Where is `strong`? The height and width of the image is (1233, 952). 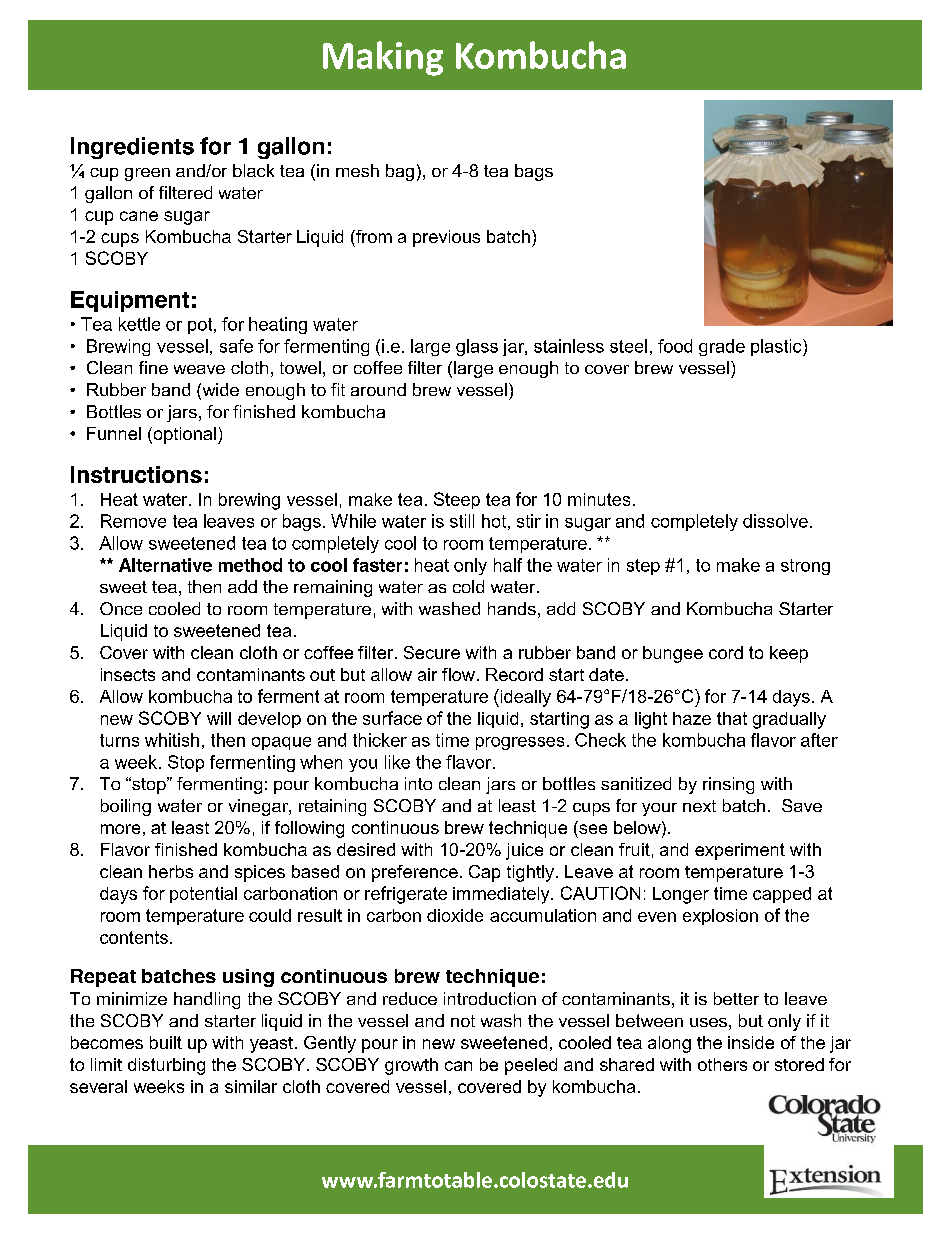 strong is located at coordinates (805, 567).
